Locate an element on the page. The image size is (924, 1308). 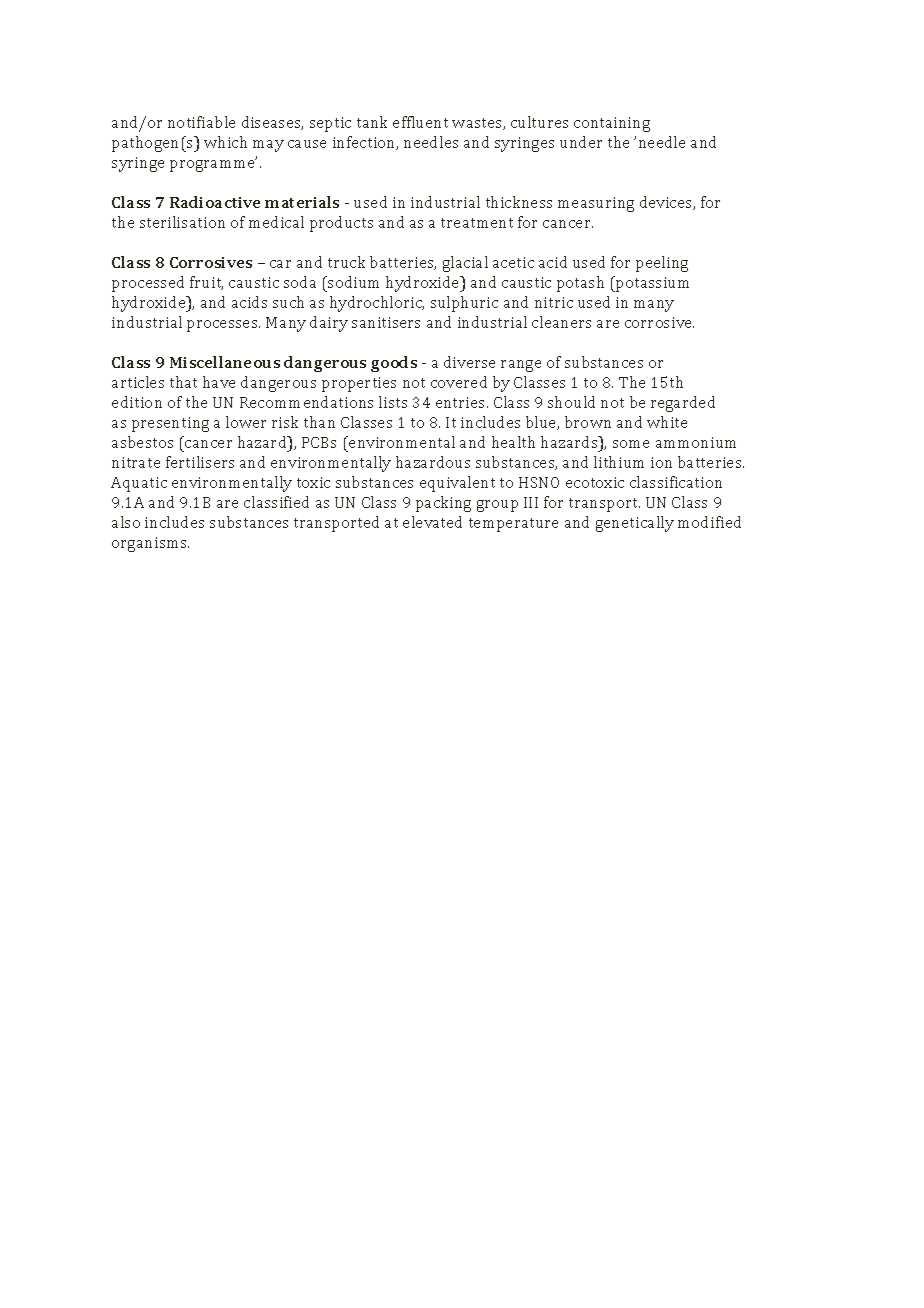
containing is located at coordinates (612, 124).
